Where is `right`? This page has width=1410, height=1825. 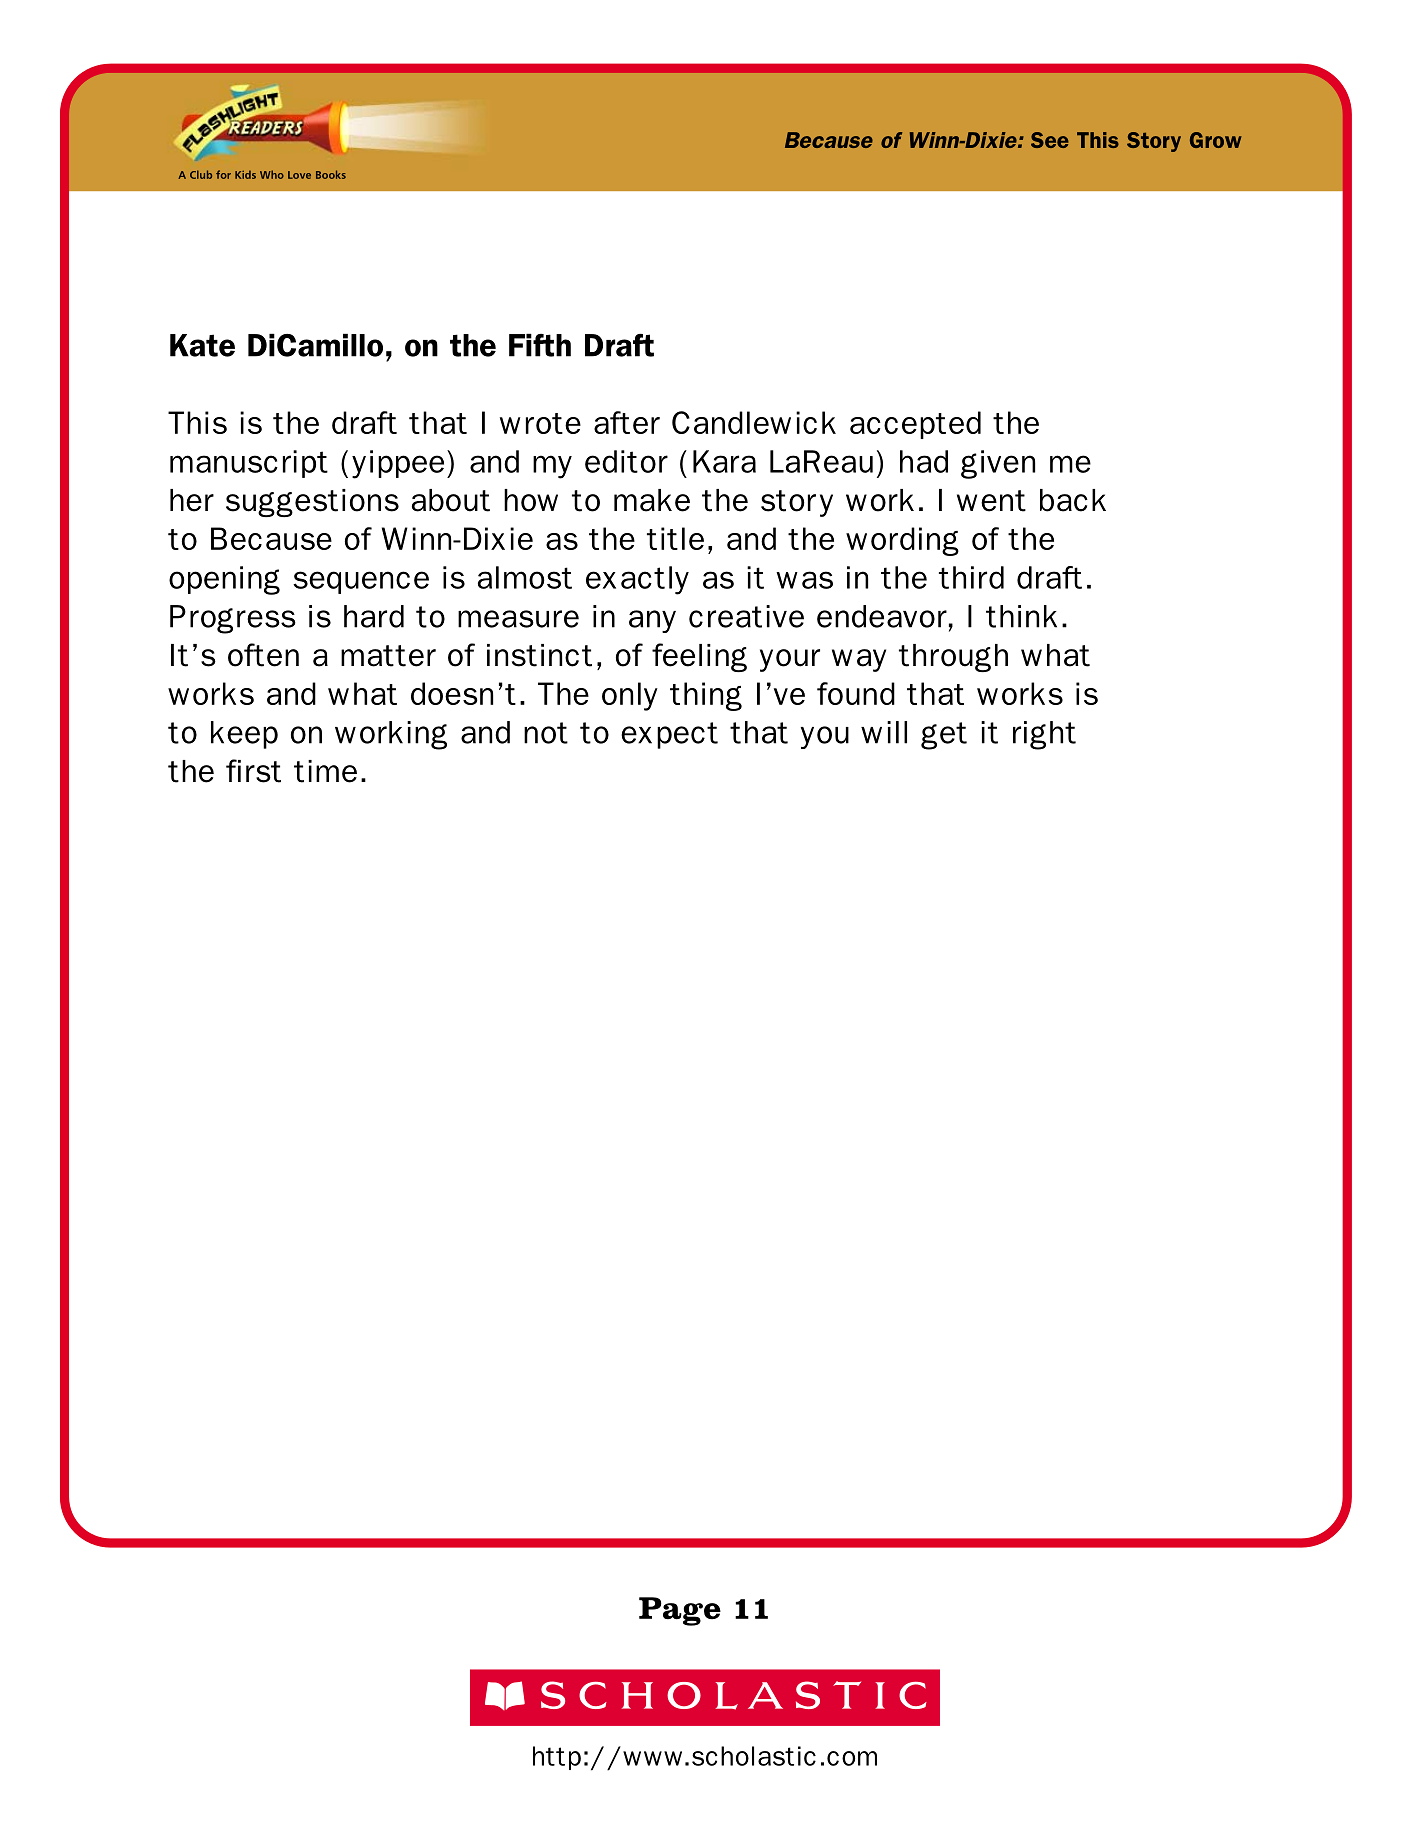
right is located at coordinates (1044, 735).
